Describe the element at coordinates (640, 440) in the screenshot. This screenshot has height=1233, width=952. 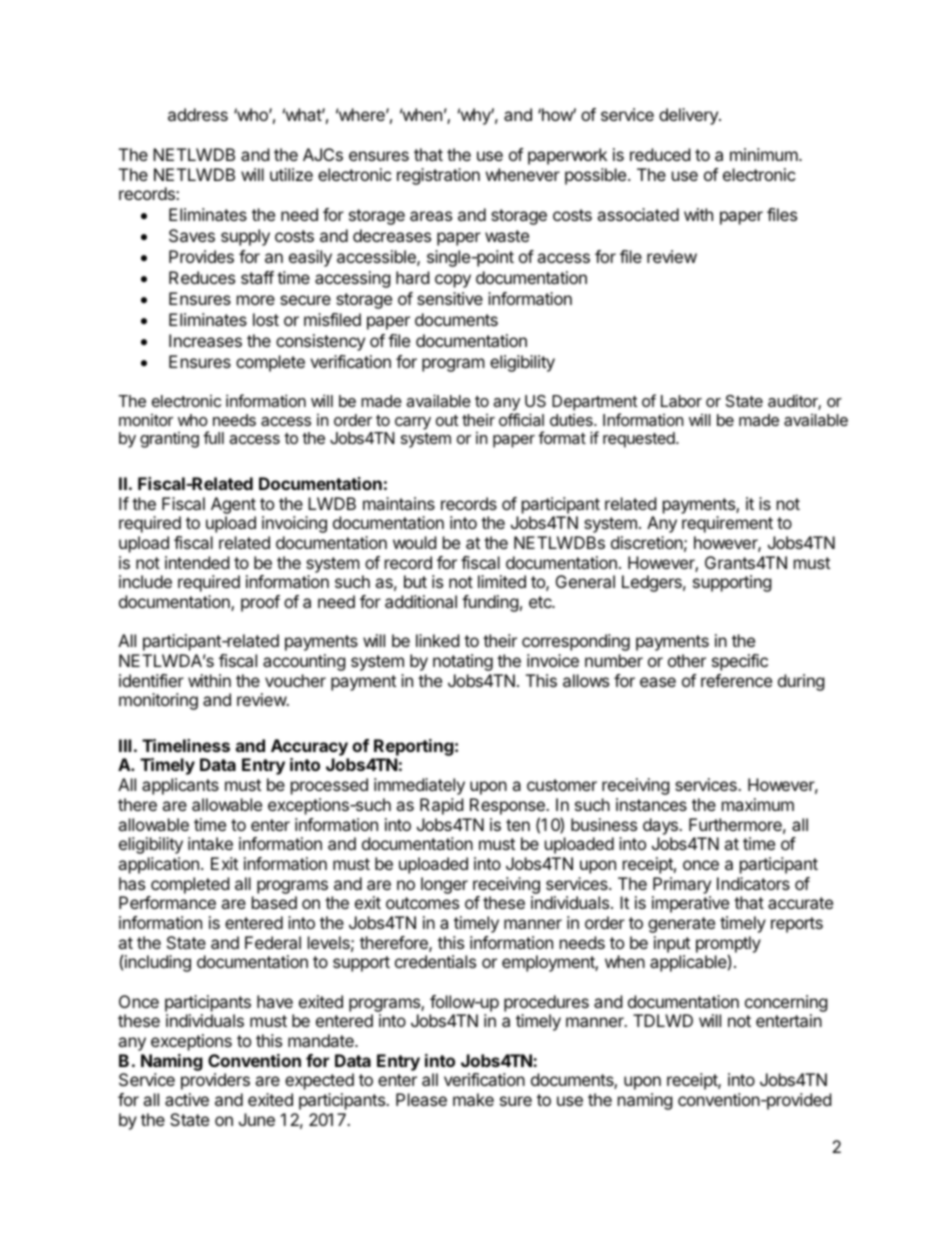
I see `requested` at that location.
